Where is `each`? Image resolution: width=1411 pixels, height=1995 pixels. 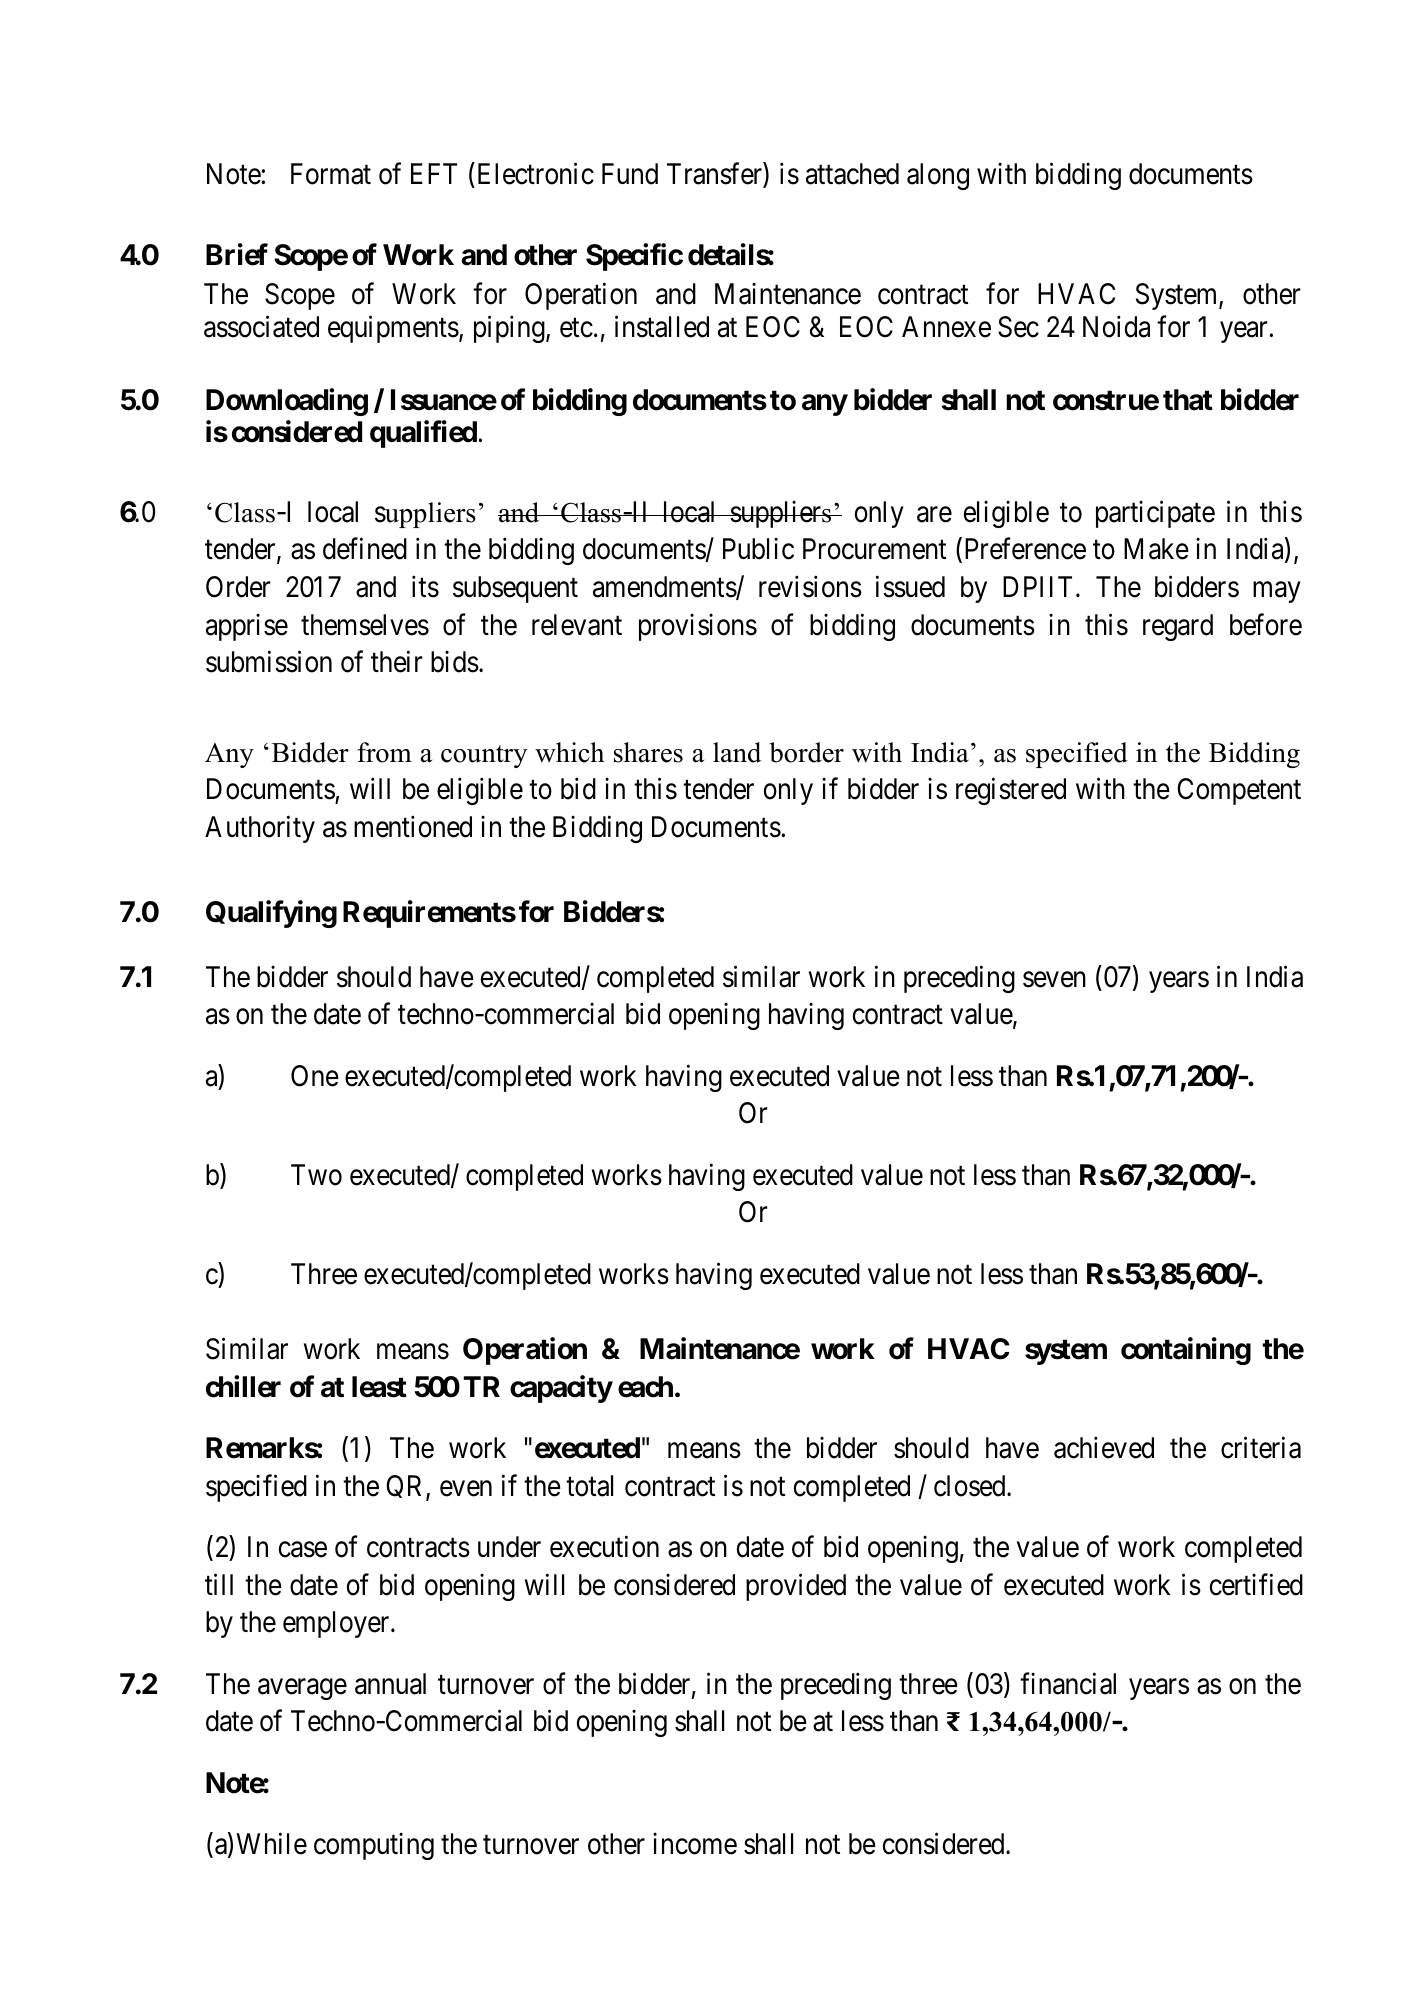 each is located at coordinates (645, 1387).
